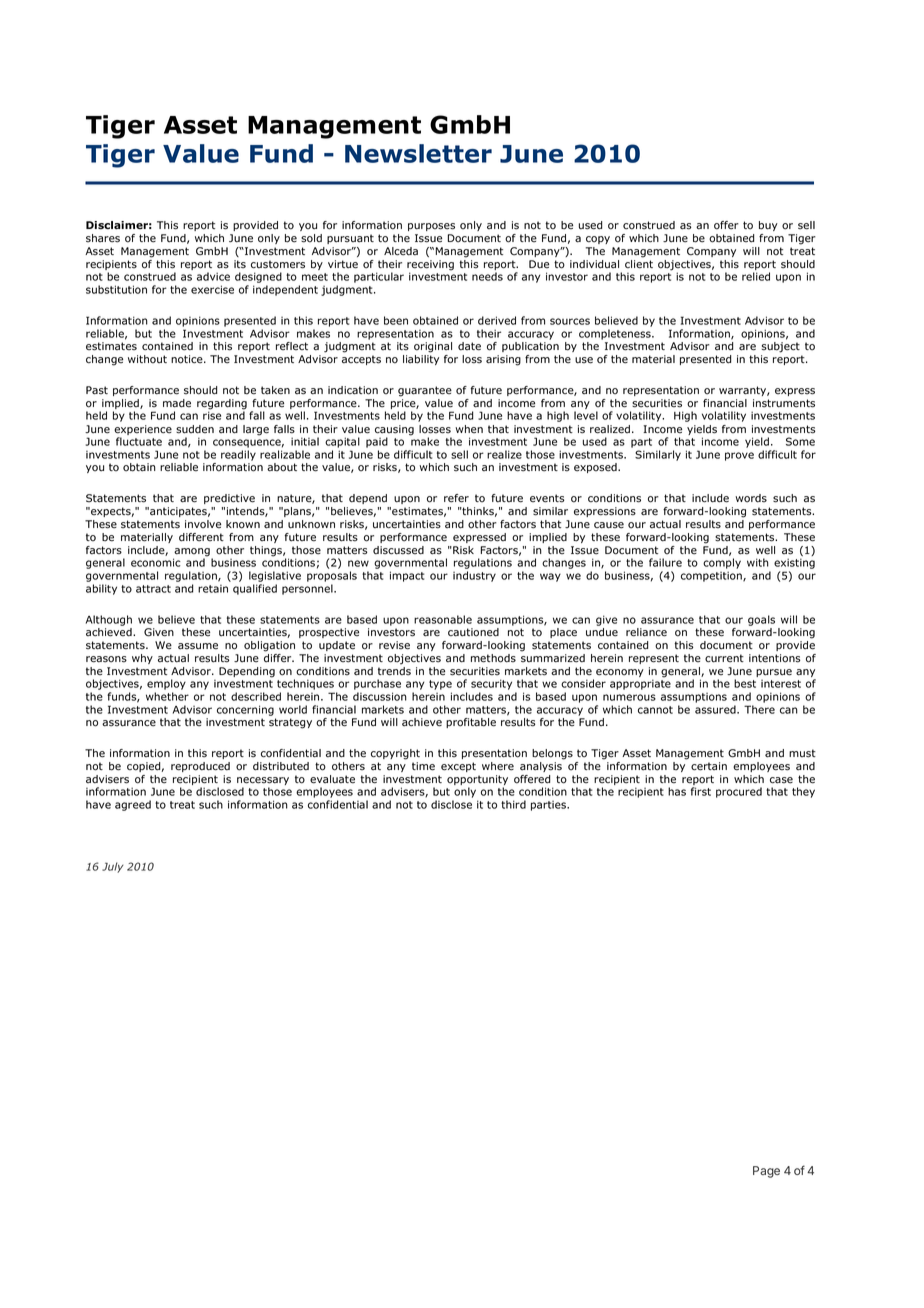 The image size is (924, 1308). I want to click on procured, so click(739, 792).
